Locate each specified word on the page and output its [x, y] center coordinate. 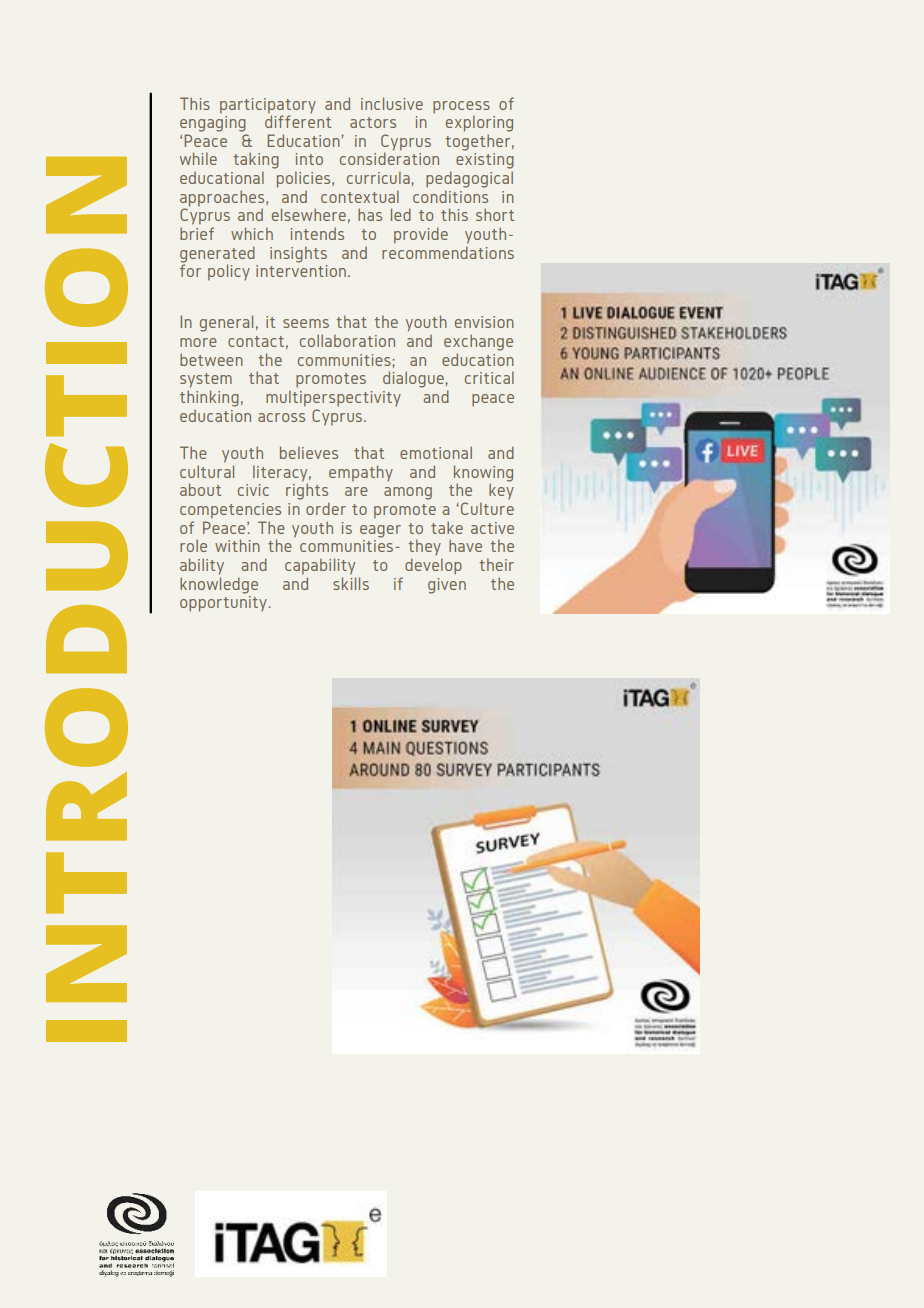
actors [373, 122]
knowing [483, 474]
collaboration [347, 340]
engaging [213, 122]
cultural [207, 471]
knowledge [219, 585]
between [211, 359]
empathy [361, 473]
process [461, 107]
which [252, 233]
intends [317, 234]
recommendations [448, 252]
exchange [478, 342]
